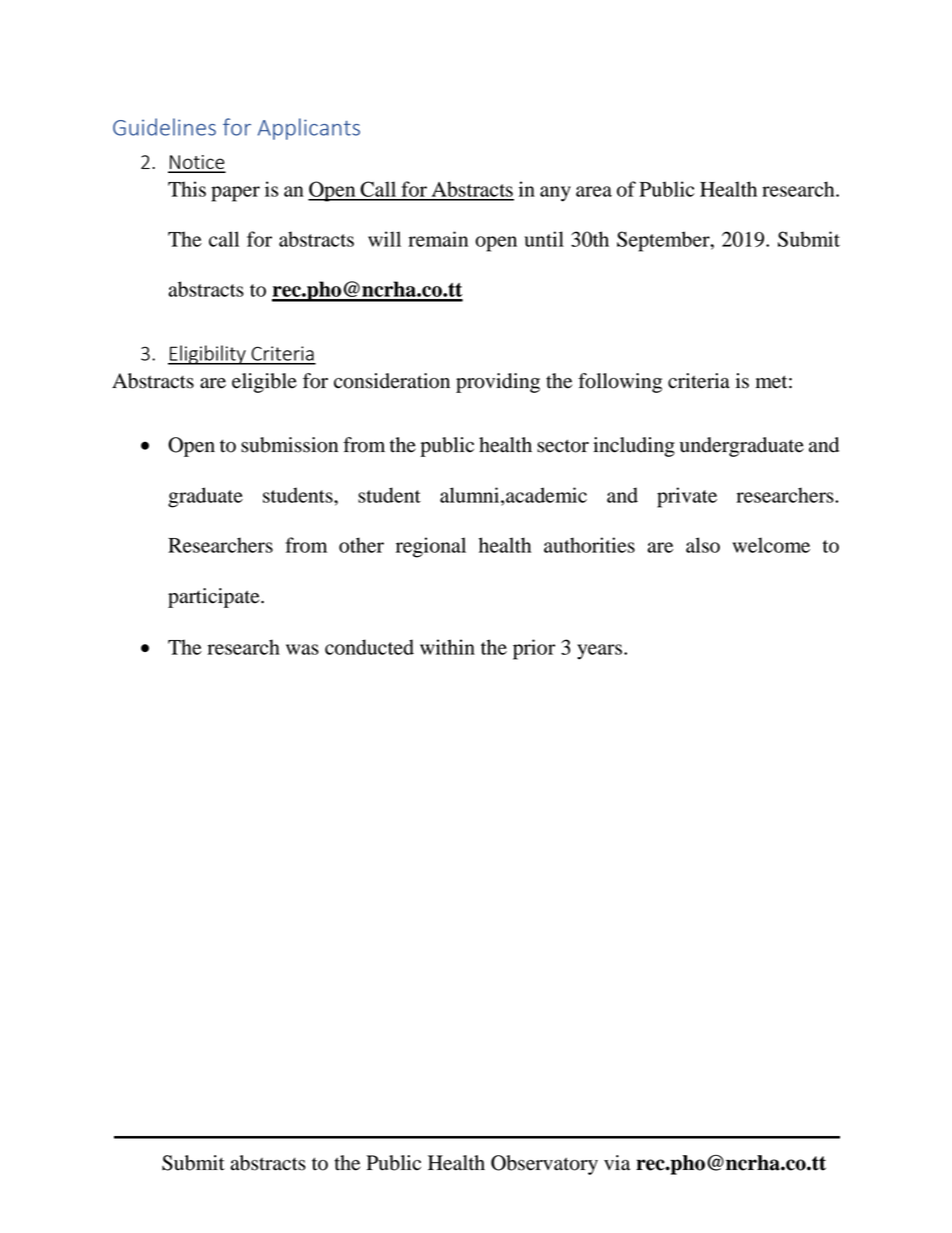 This screenshot has height=1233, width=952. What do you see at coordinates (555, 194) in the screenshot?
I see `any` at bounding box center [555, 194].
